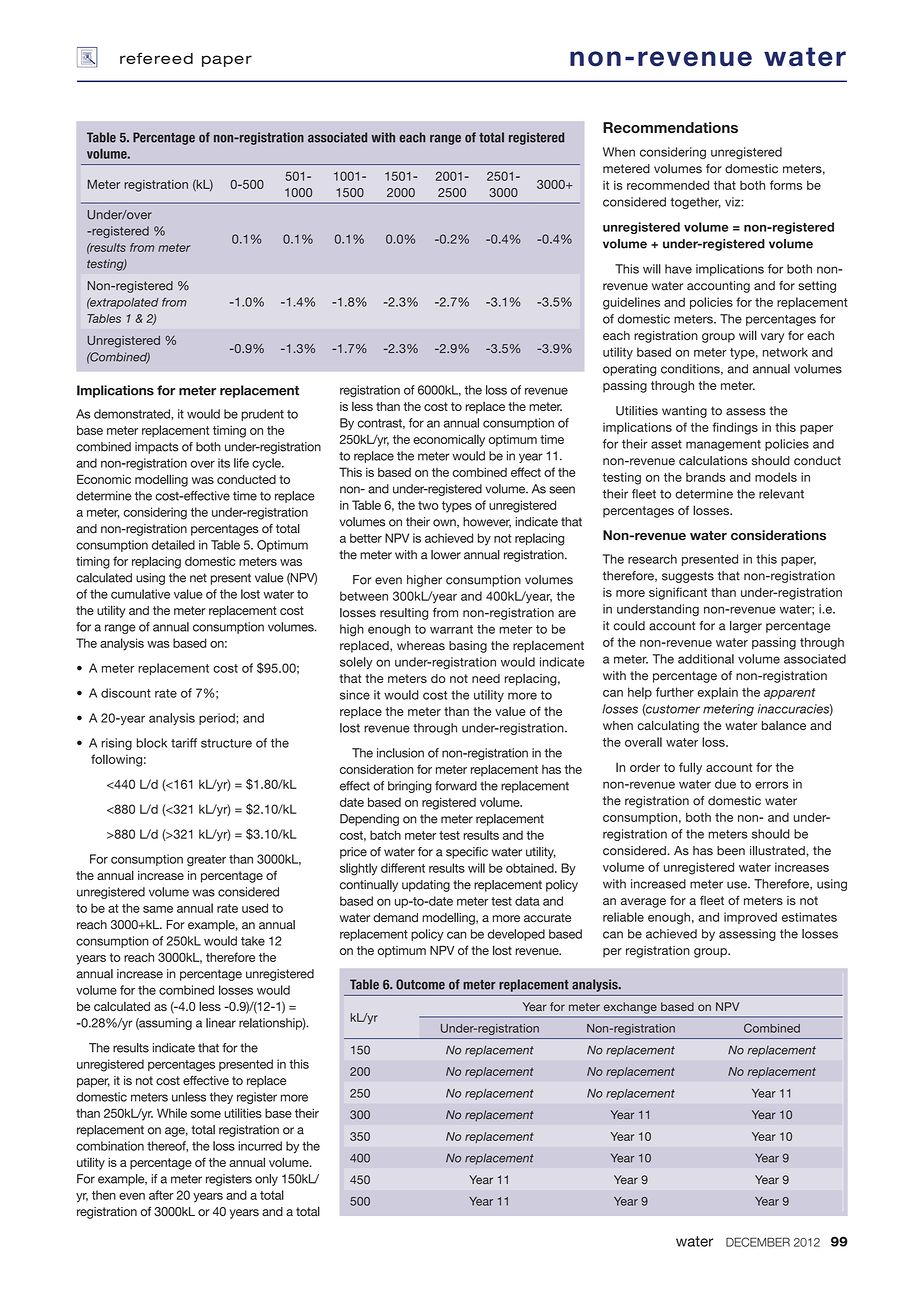 This screenshot has width=924, height=1297. Describe the element at coordinates (670, 127) in the screenshot. I see `Recommendations` at that location.
